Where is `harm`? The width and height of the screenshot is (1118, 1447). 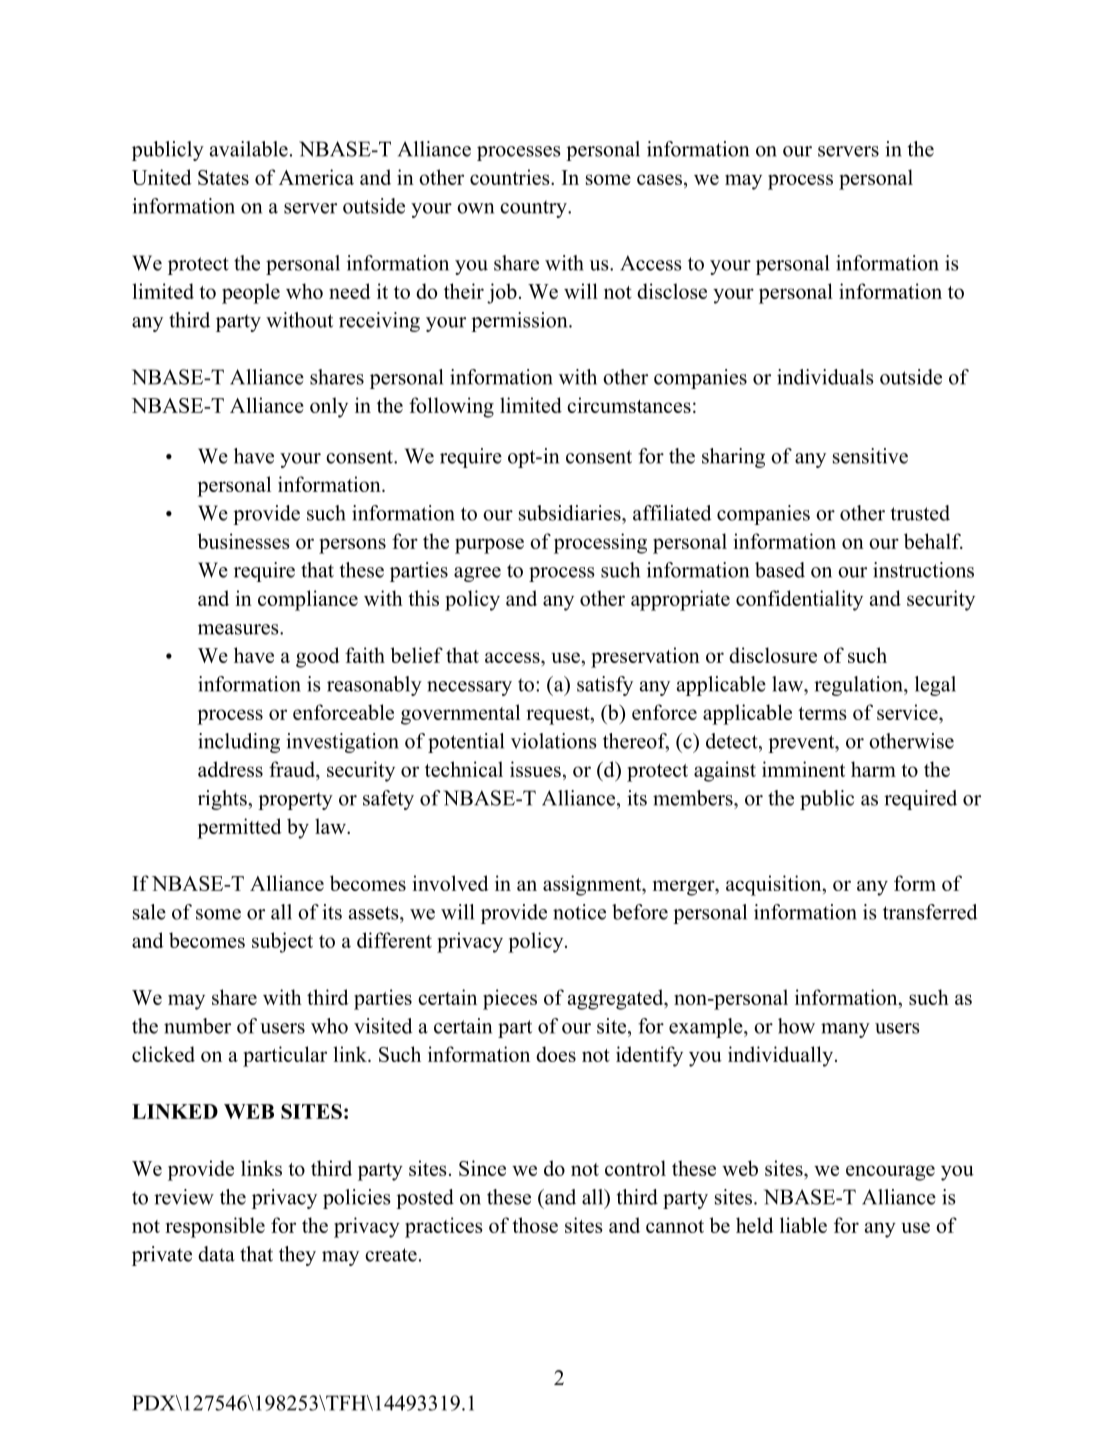
harm is located at coordinates (873, 769).
